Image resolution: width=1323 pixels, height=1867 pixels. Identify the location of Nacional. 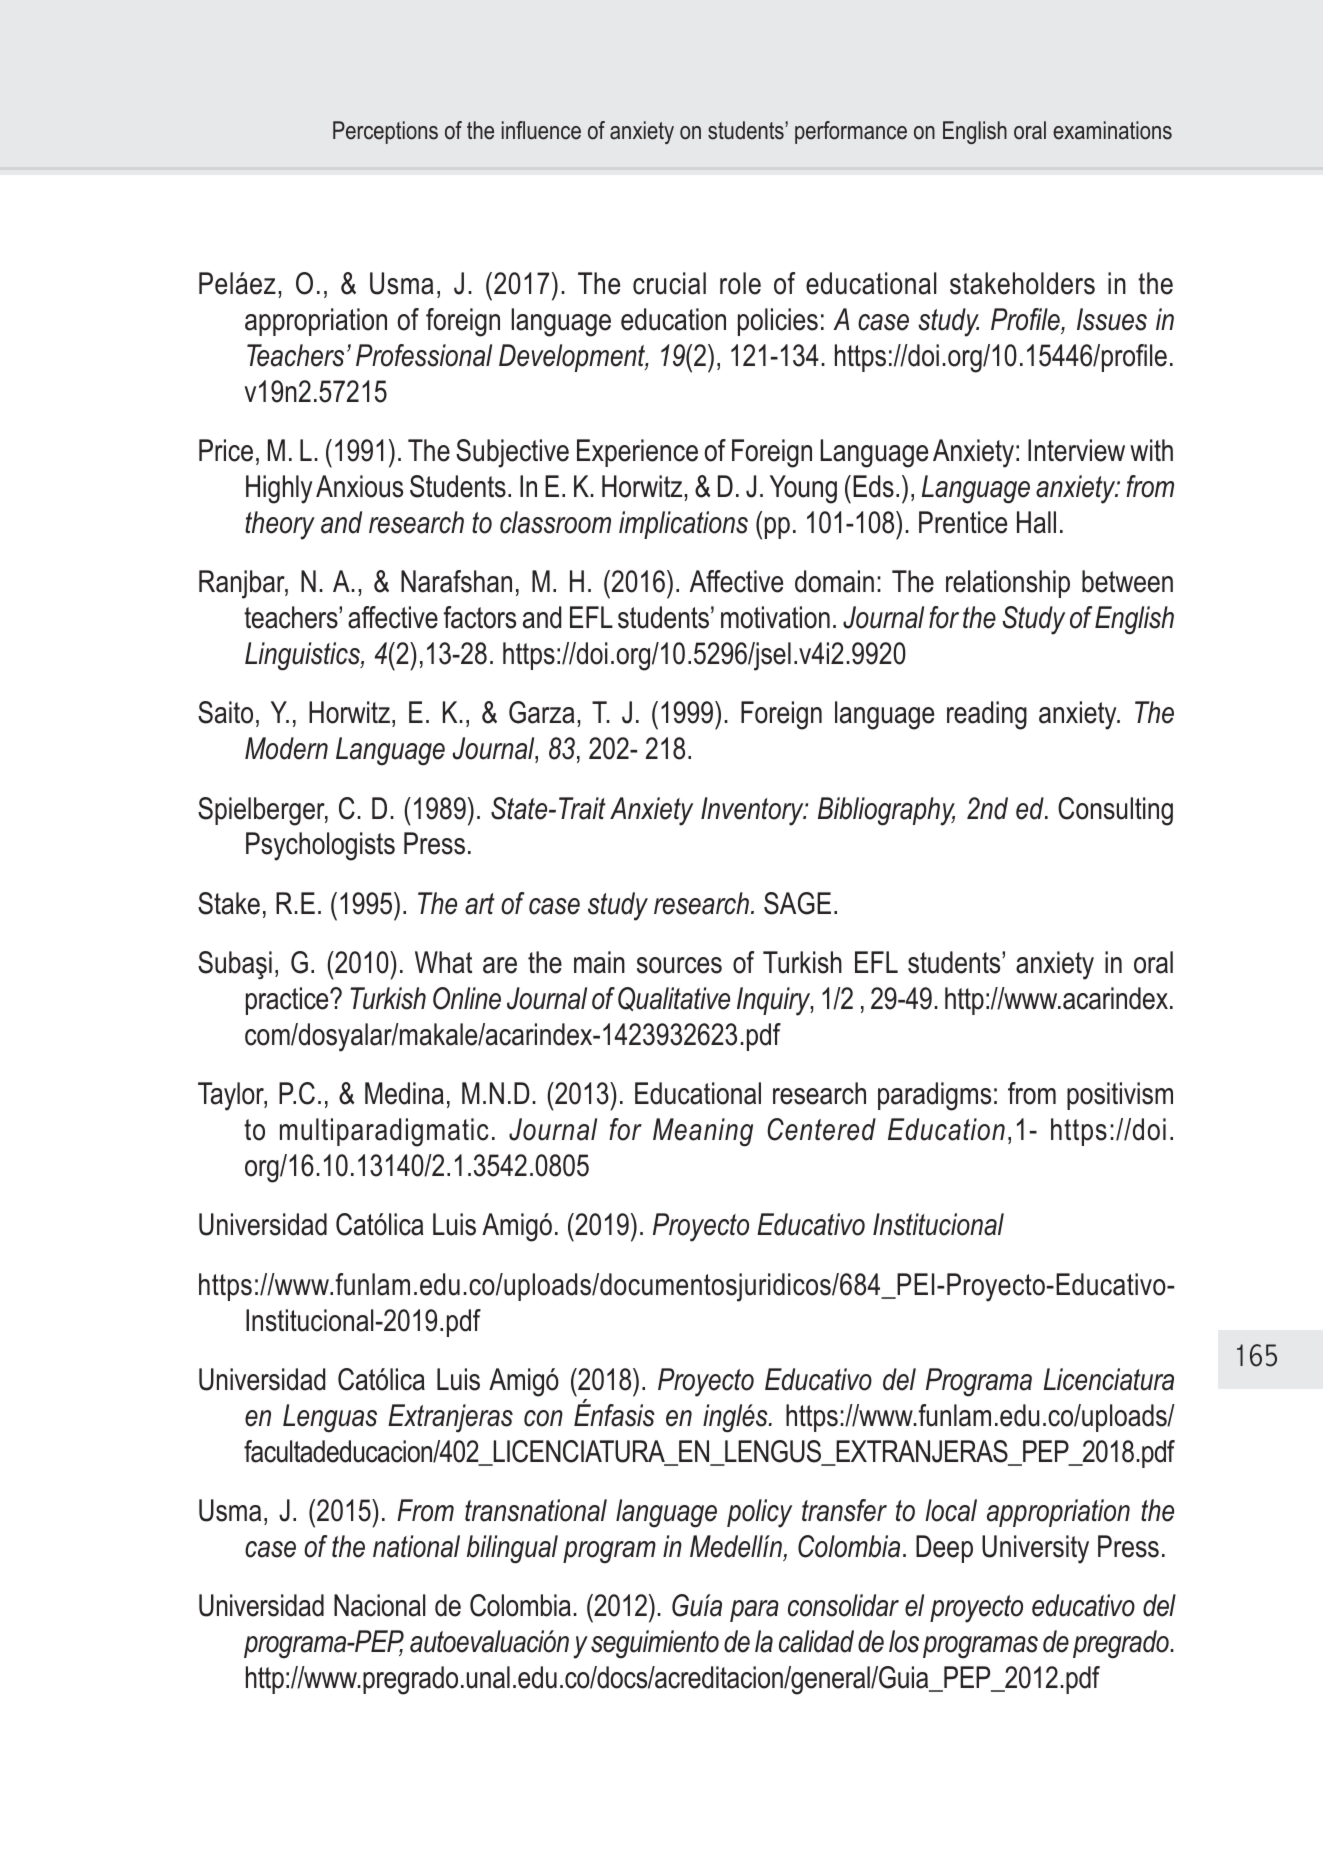
(379, 1605).
